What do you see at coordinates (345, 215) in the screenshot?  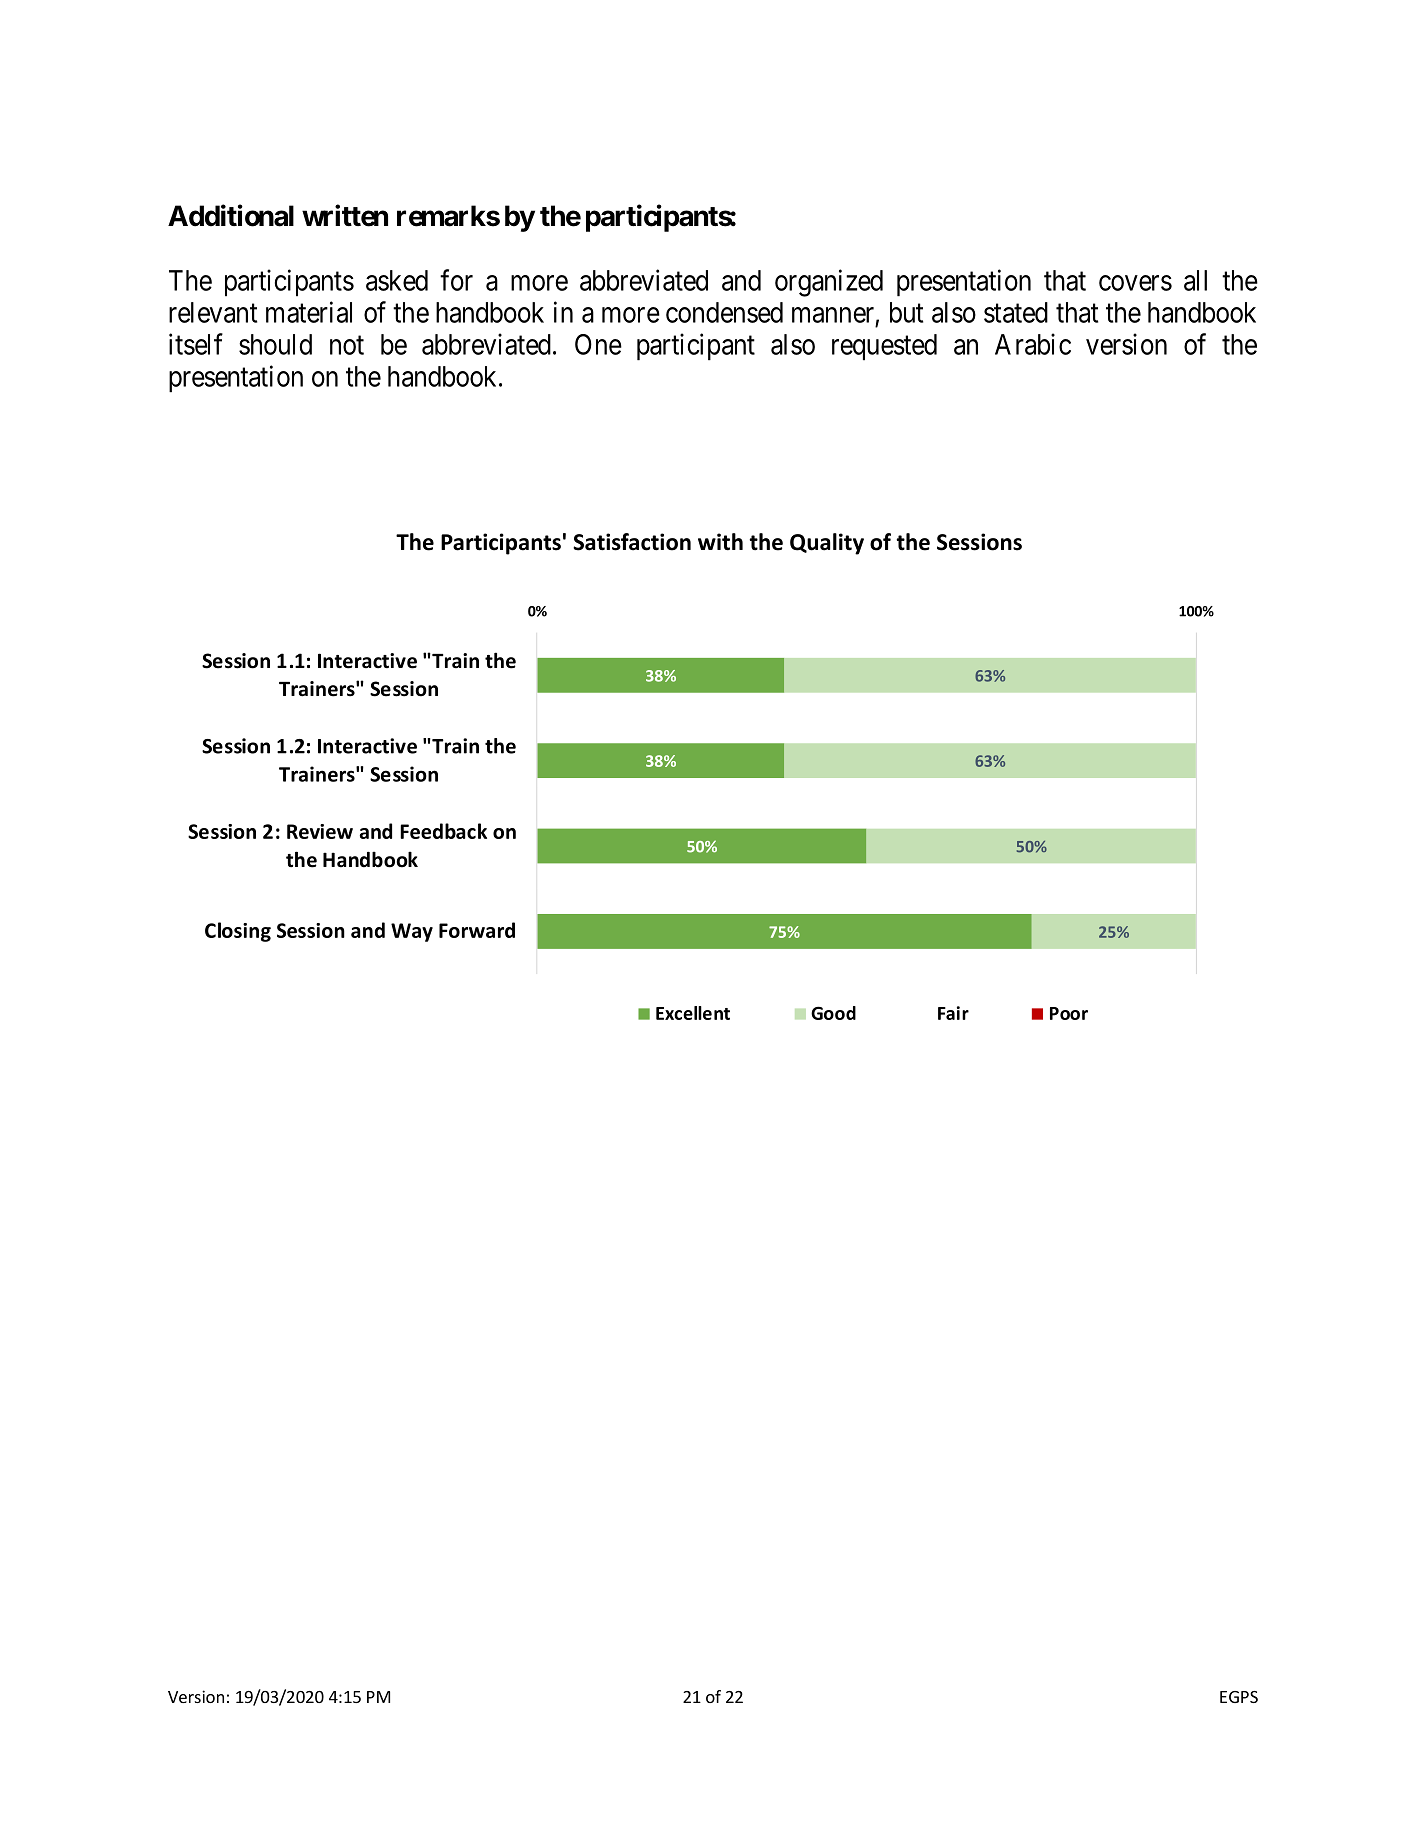 I see `written` at bounding box center [345, 215].
